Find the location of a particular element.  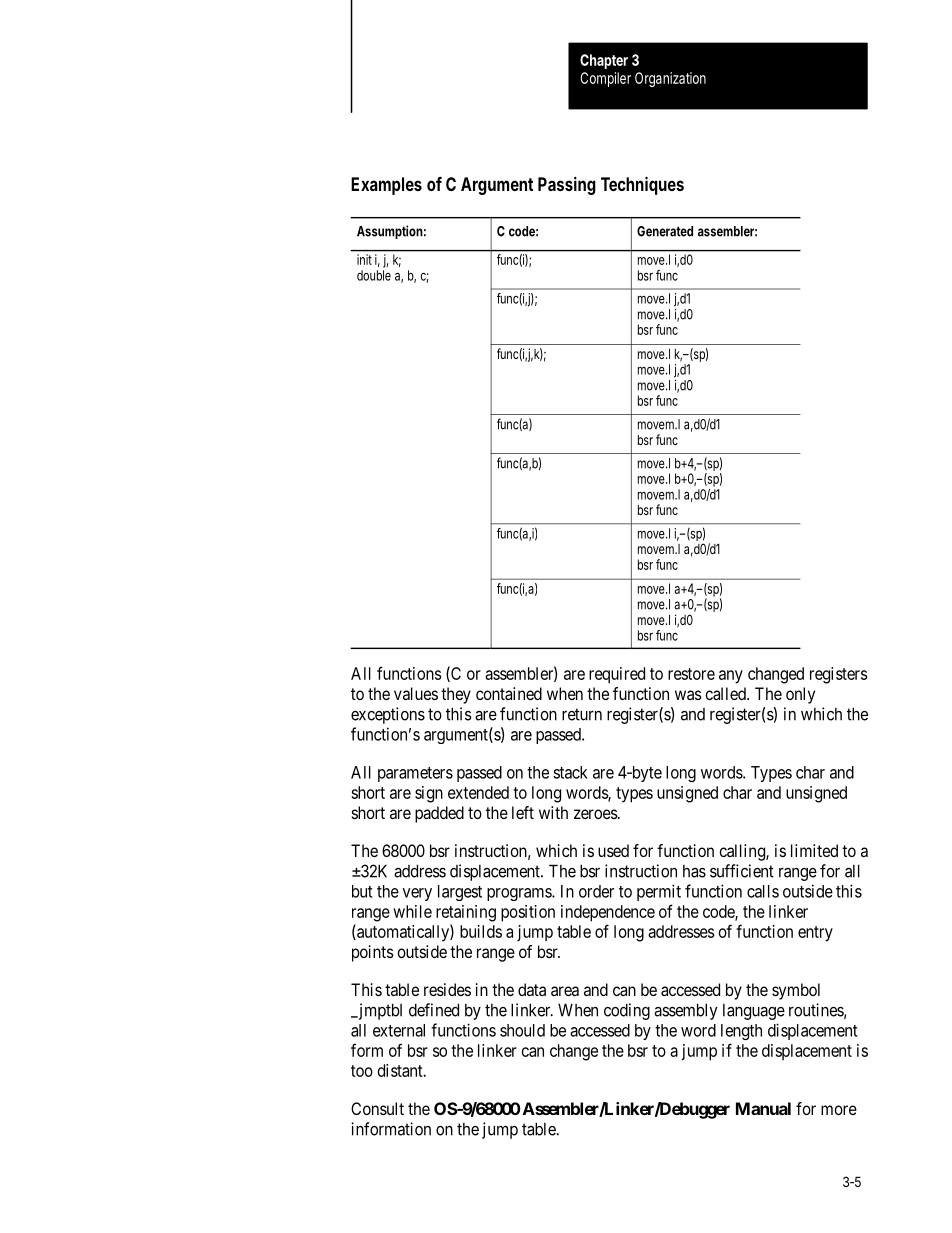

required is located at coordinates (617, 675).
